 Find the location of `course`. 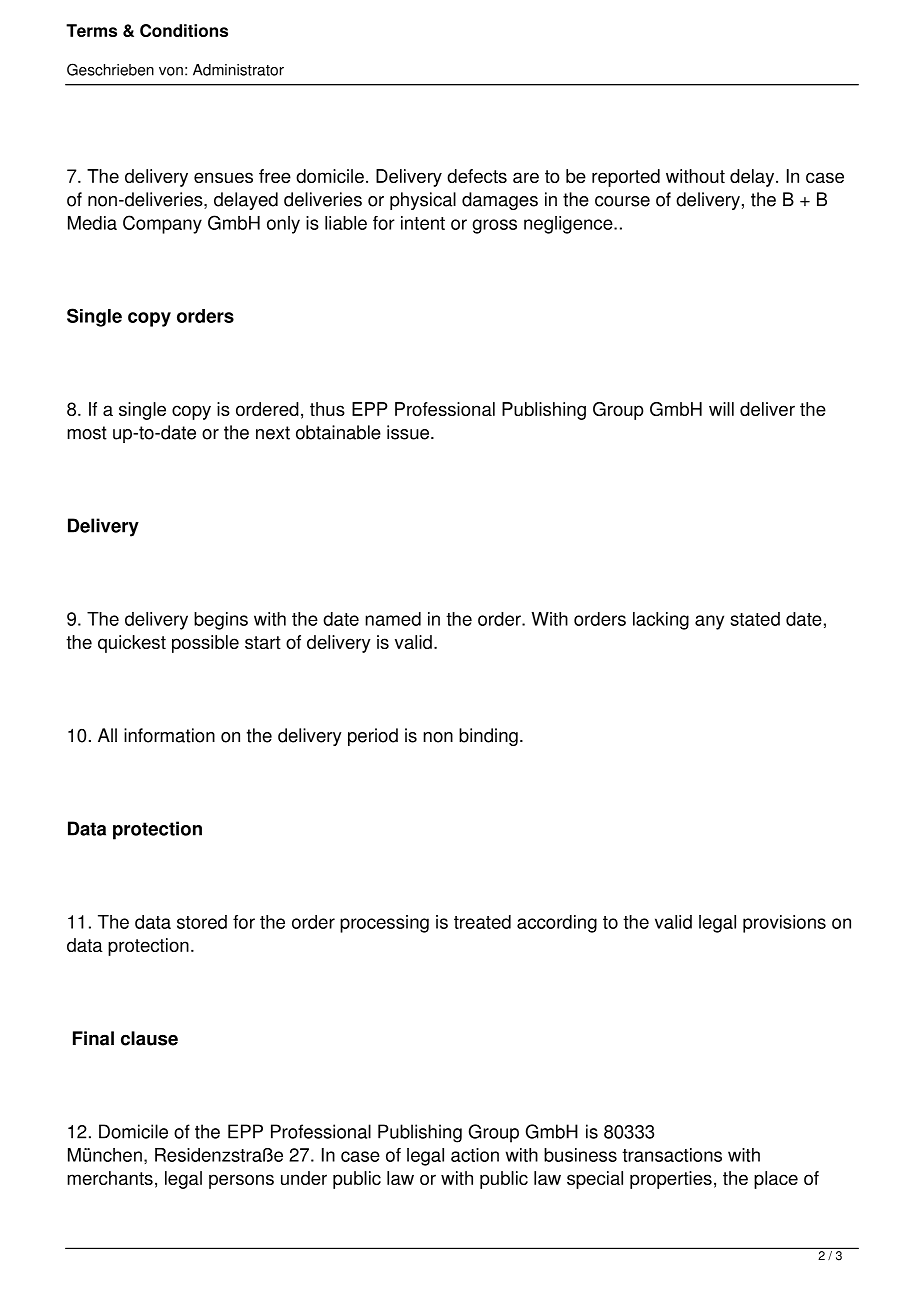

course is located at coordinates (622, 201).
